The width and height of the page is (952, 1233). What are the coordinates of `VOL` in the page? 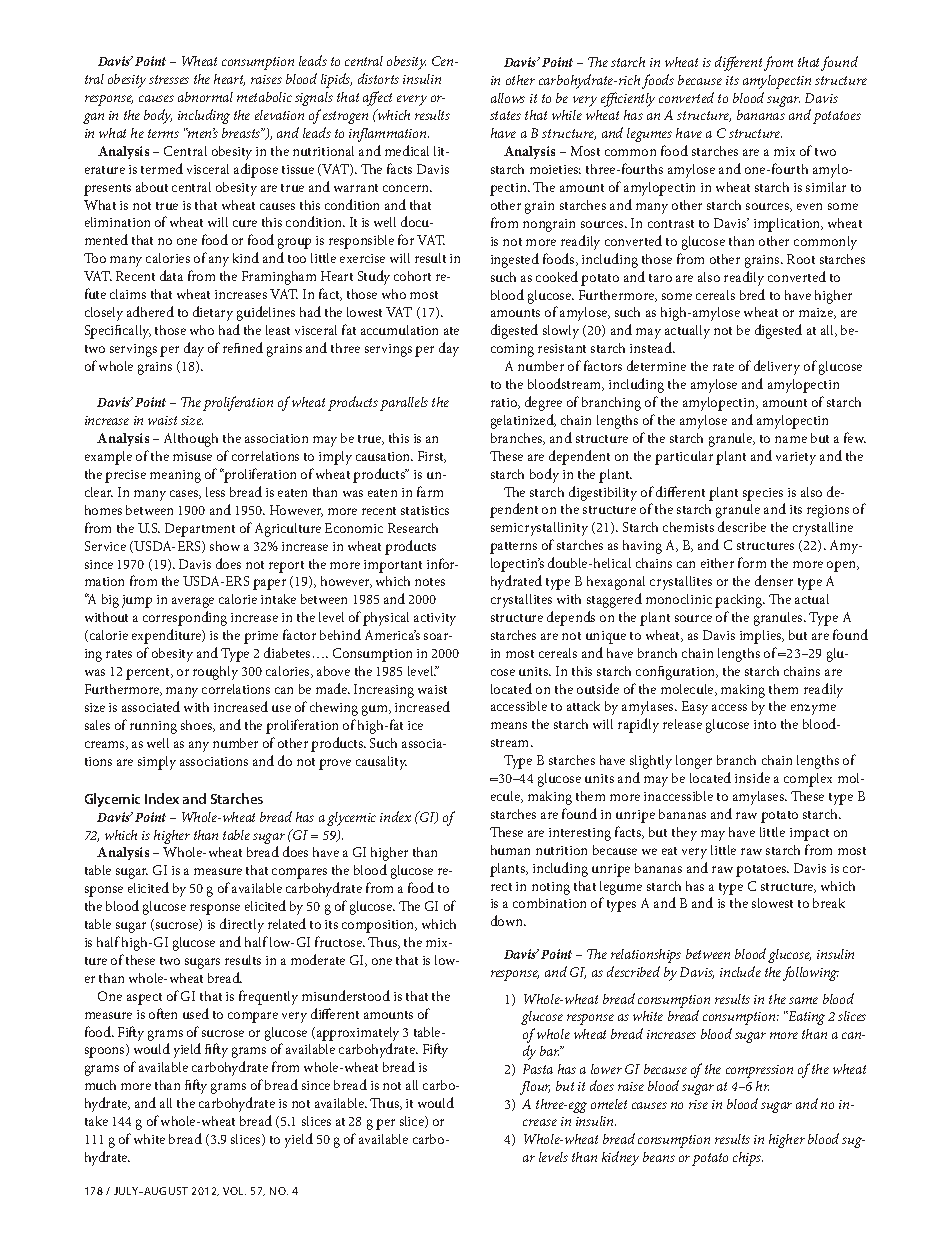 It's located at (234, 1191).
